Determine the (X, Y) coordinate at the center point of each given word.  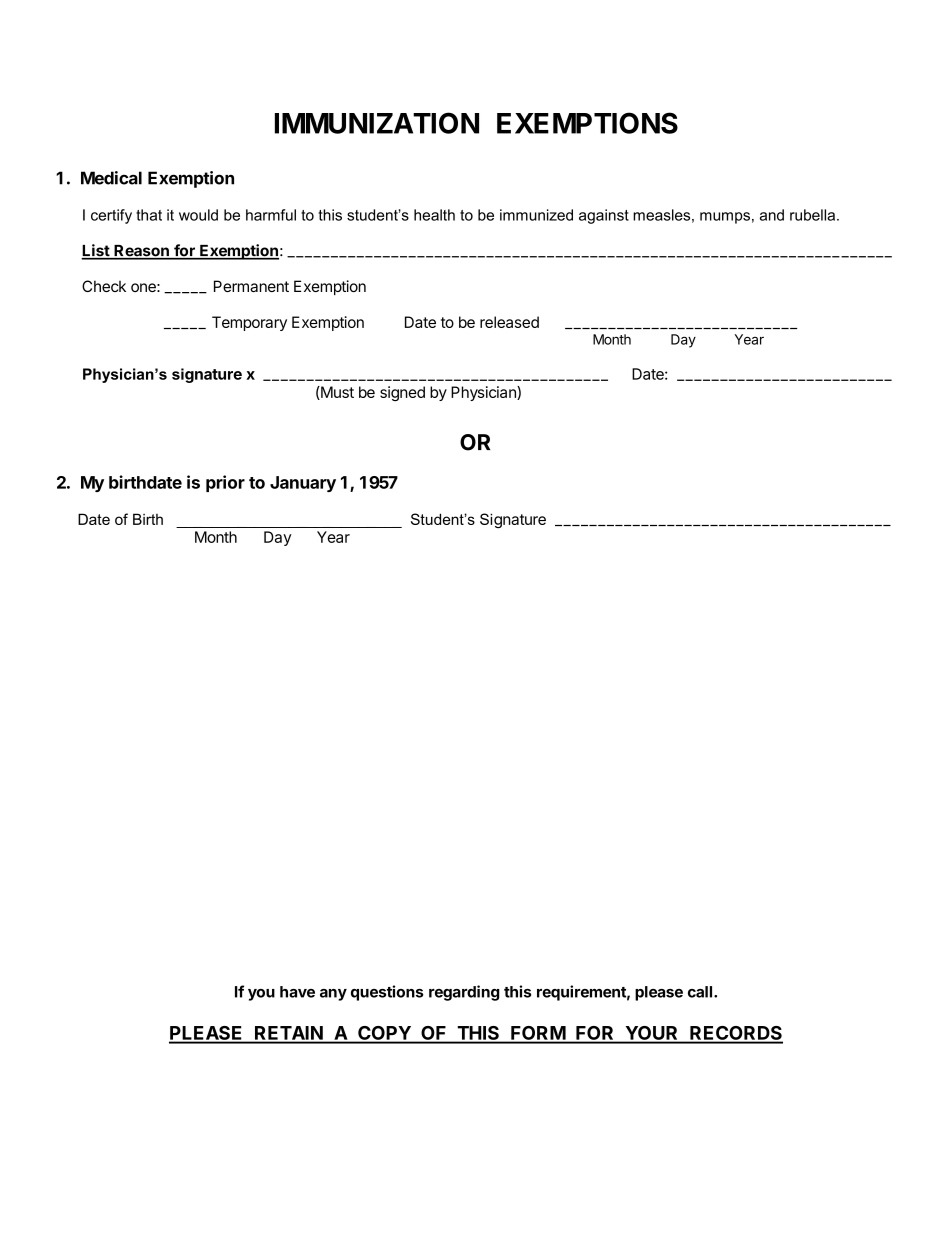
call (701, 992)
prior (225, 483)
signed (402, 393)
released (509, 322)
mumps (725, 218)
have (297, 992)
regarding (464, 993)
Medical (111, 178)
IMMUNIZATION (377, 123)
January (303, 484)
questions (387, 993)
